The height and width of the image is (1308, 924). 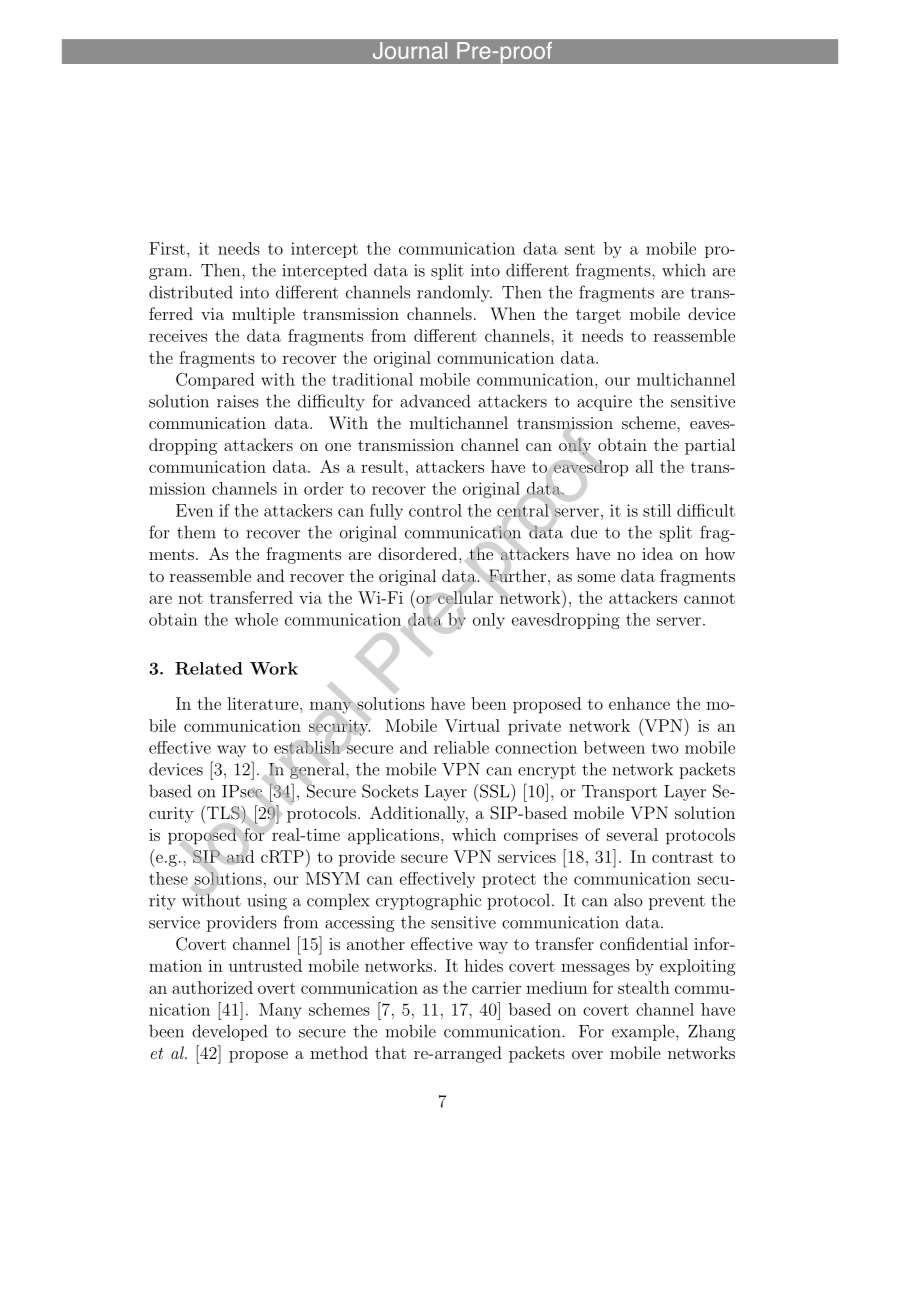 I want to click on randomly, so click(x=454, y=293).
